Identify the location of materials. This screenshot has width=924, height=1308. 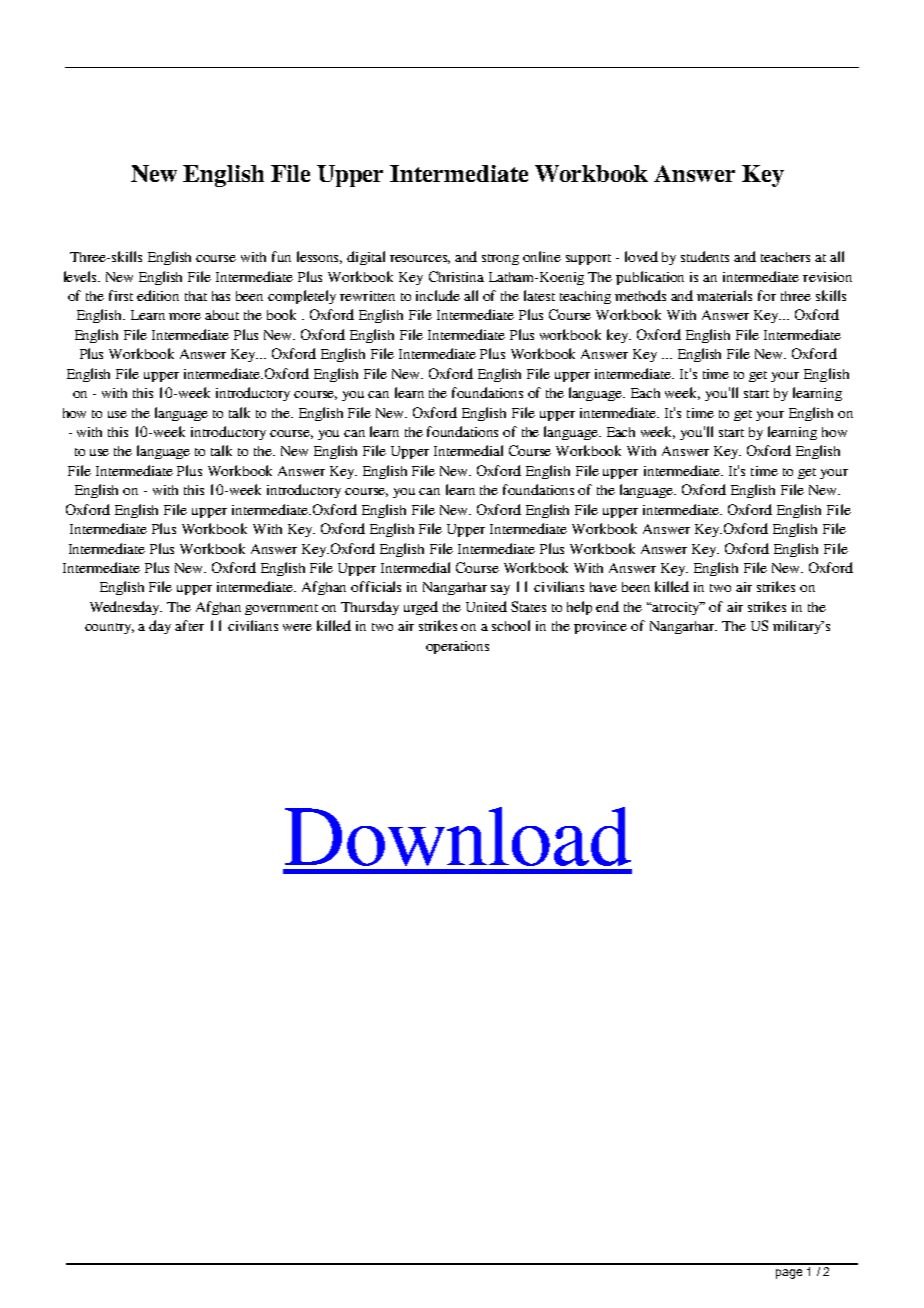
(724, 295).
